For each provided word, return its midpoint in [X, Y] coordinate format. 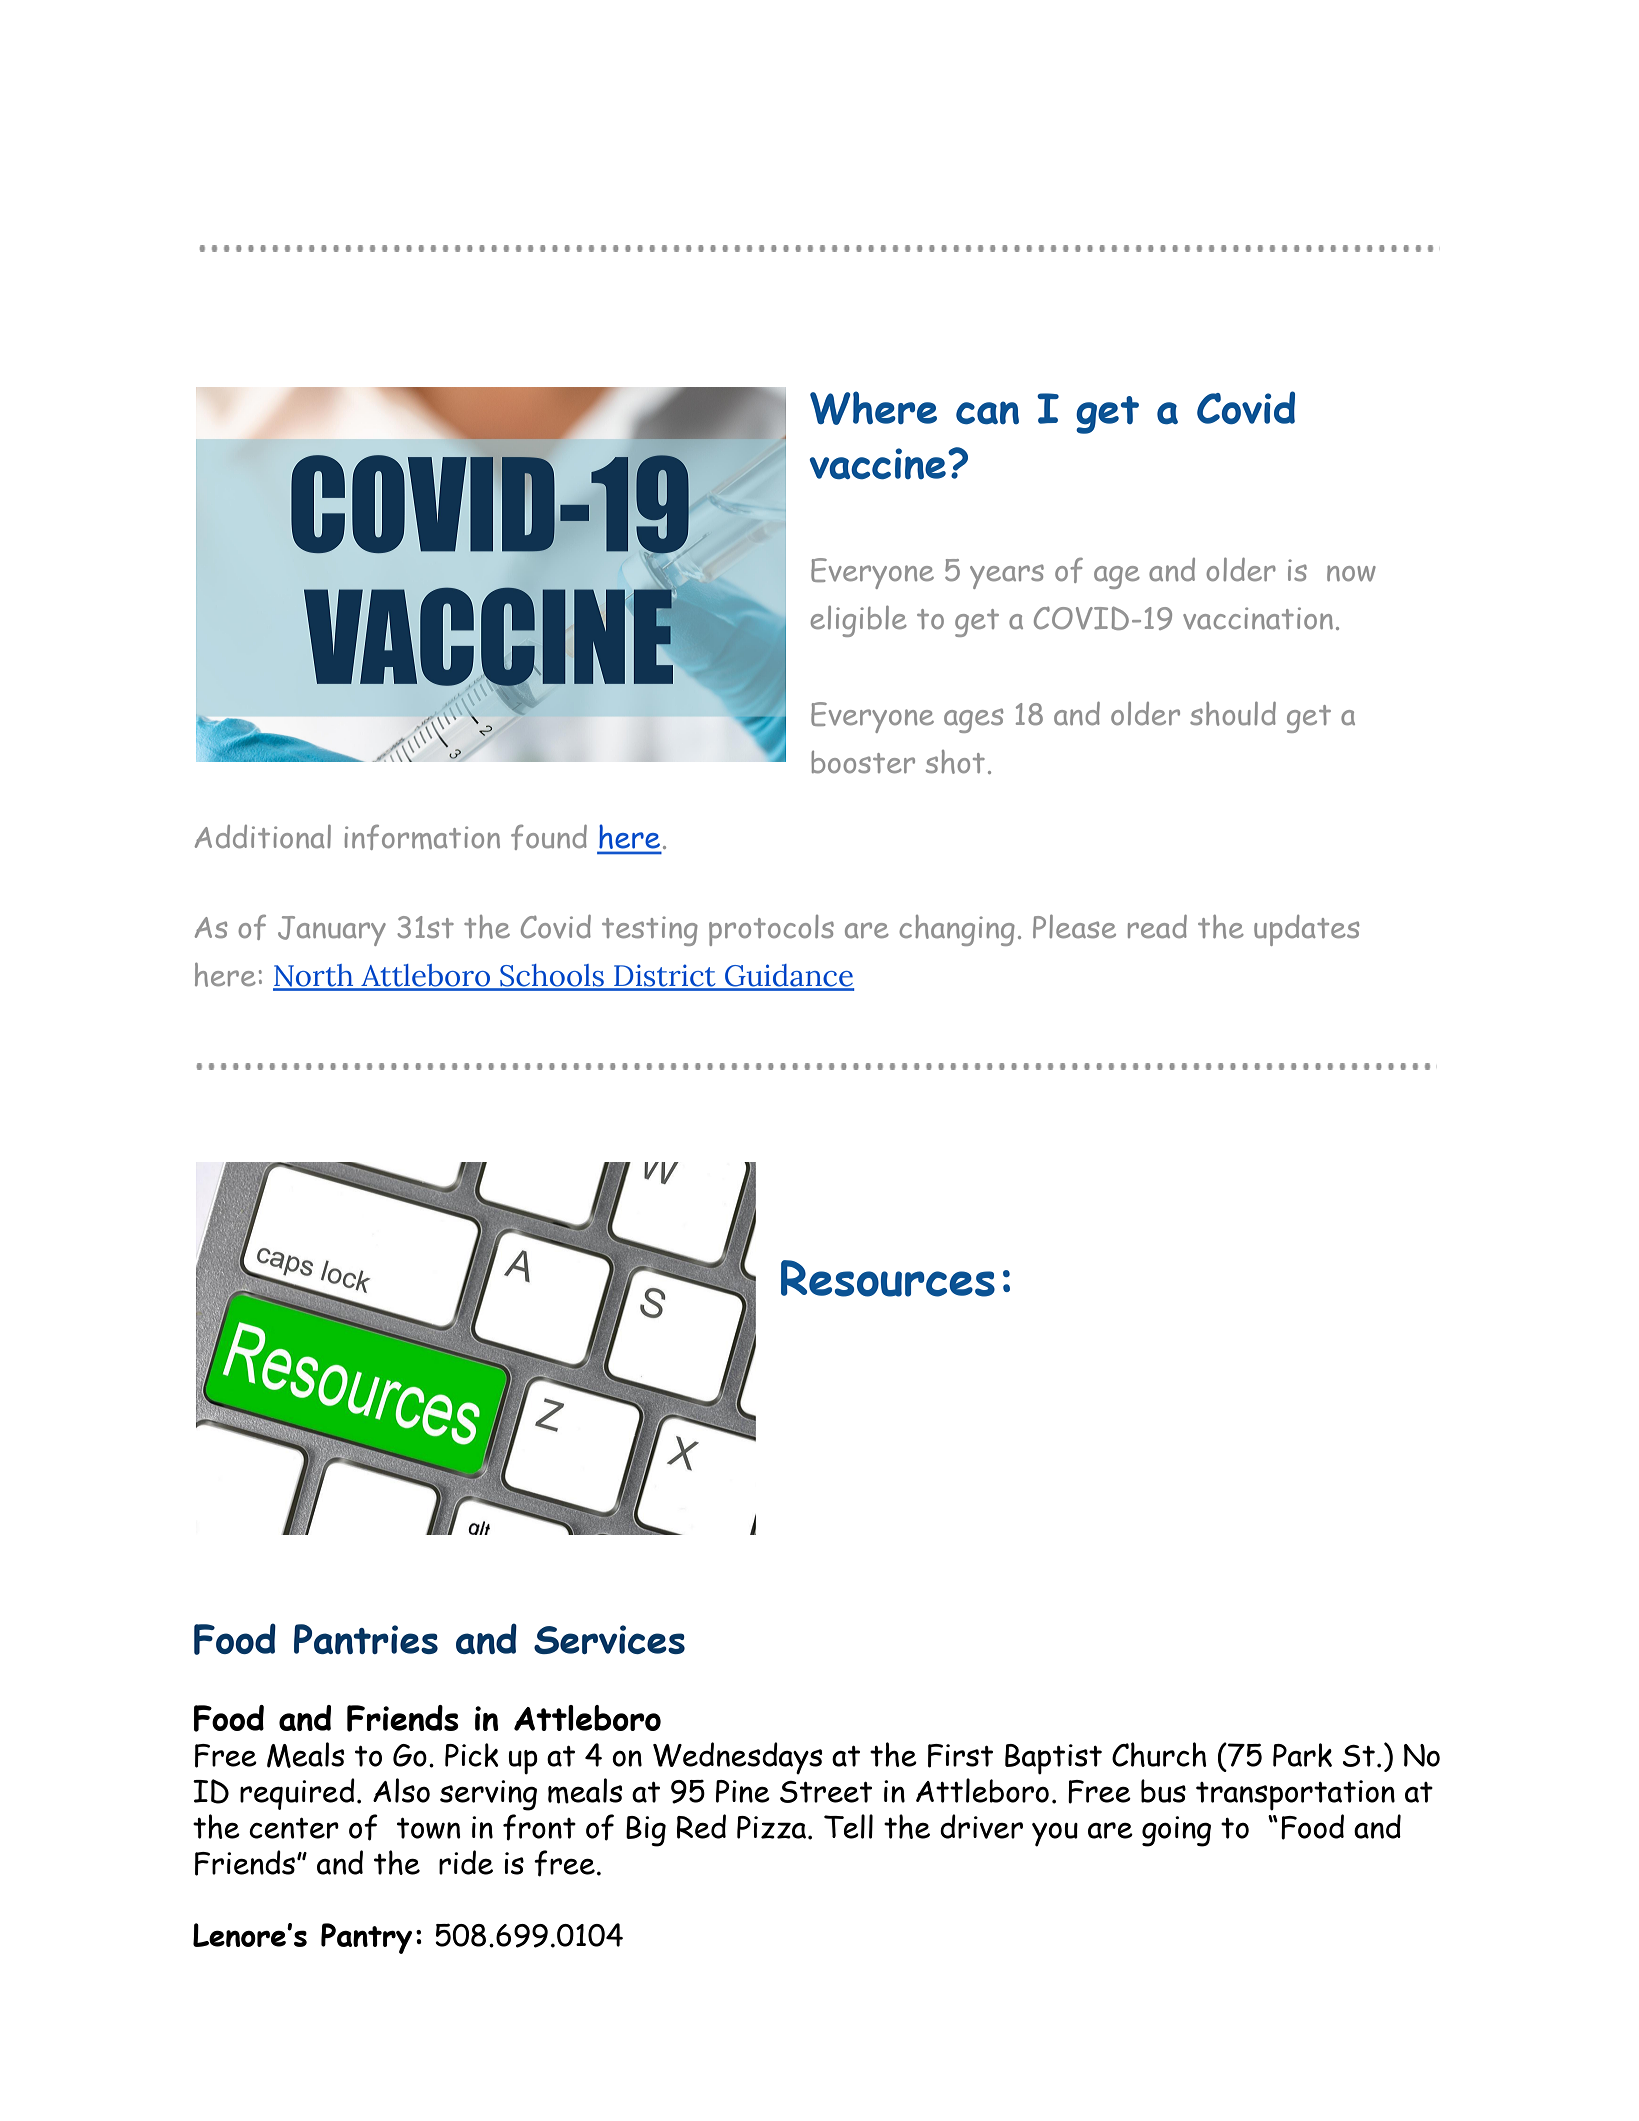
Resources [888, 1278]
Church [1159, 1754]
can [987, 412]
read [1157, 926]
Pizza [773, 1827]
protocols [771, 930]
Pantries [366, 1639]
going [1176, 1831]
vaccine [877, 463]
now [1351, 573]
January [332, 931]
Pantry [366, 1938]
